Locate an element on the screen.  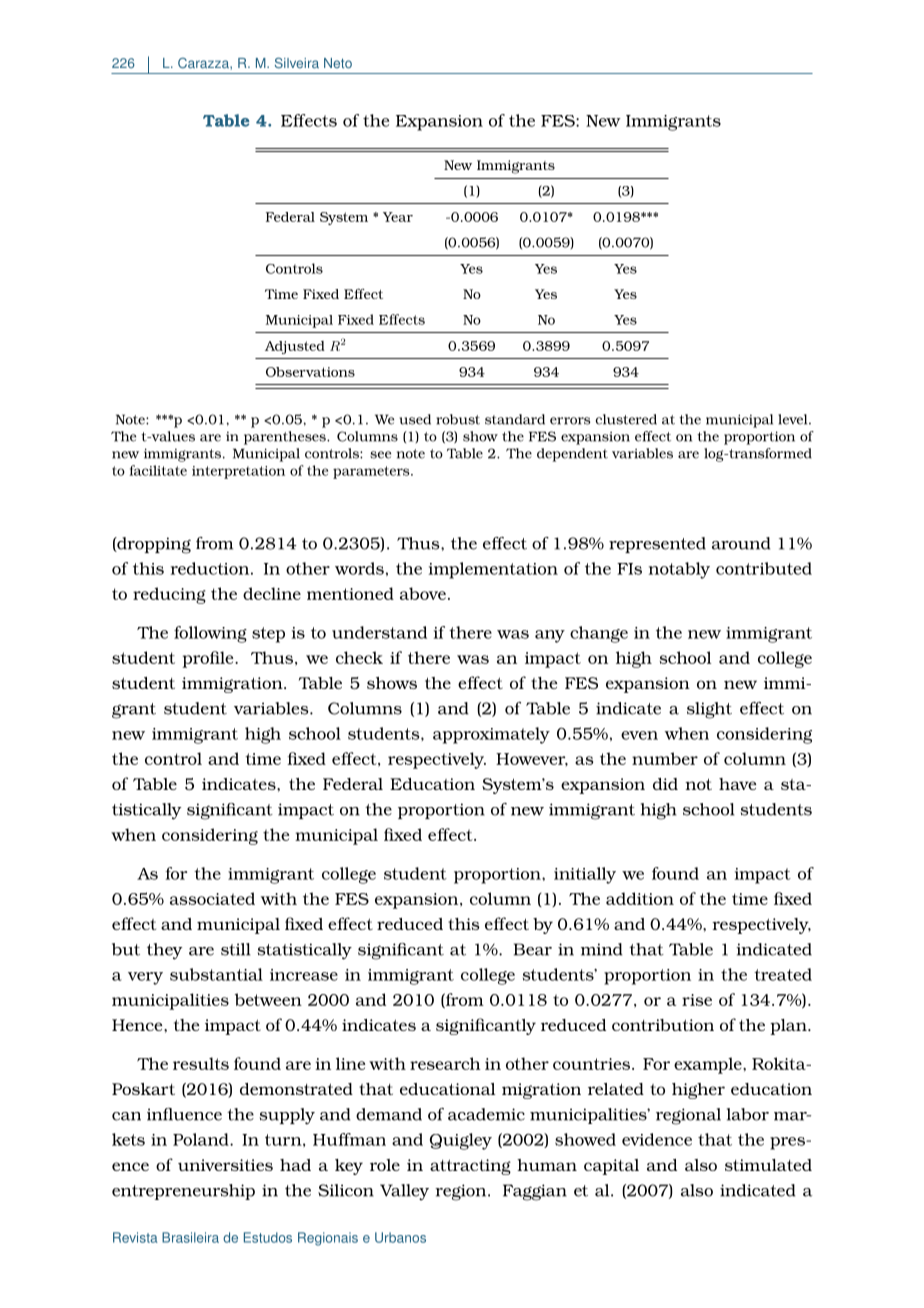
entrepreneurship is located at coordinates (183, 1192).
